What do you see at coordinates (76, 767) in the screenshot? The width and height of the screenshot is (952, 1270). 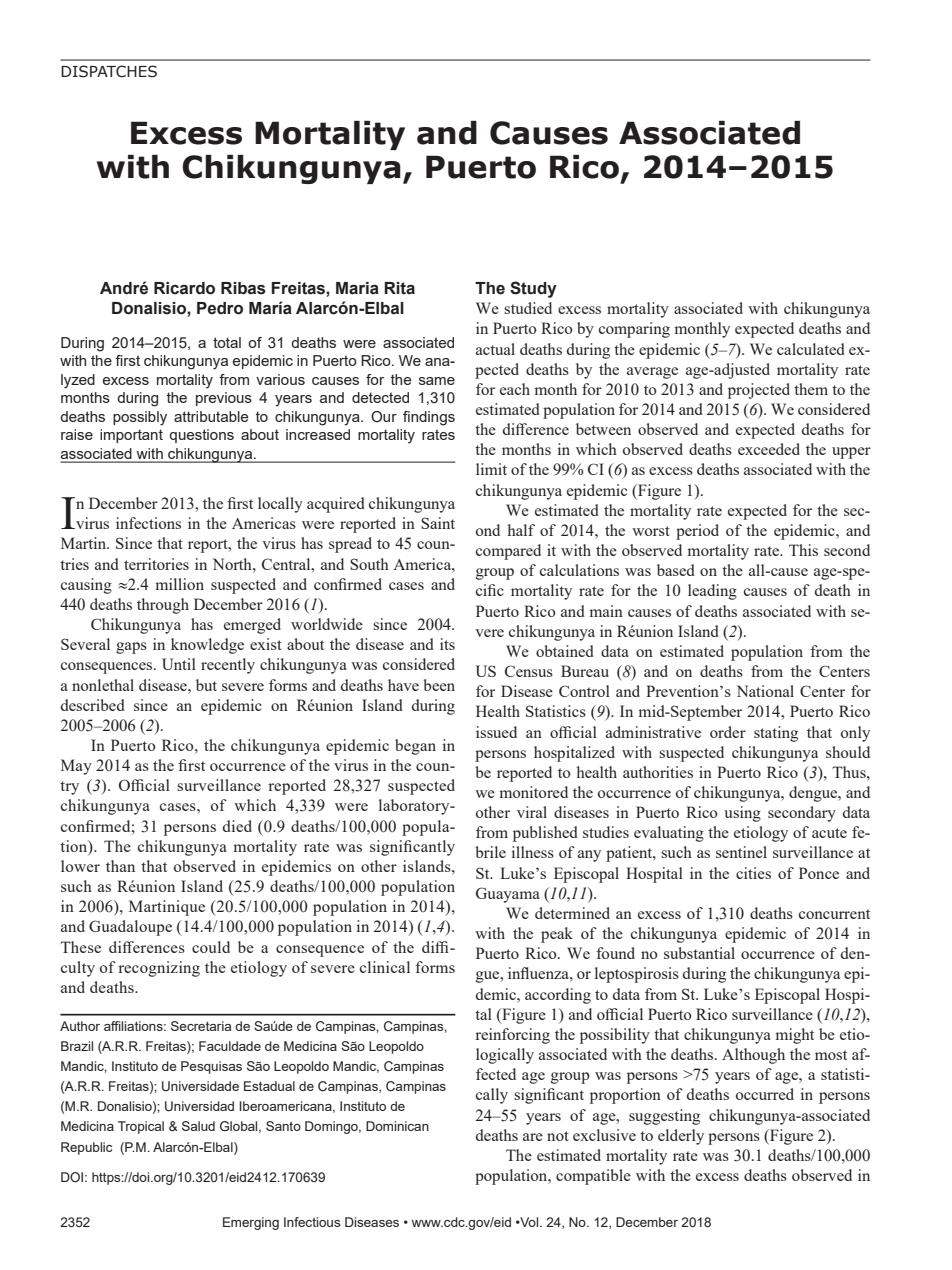 I see `May` at bounding box center [76, 767].
